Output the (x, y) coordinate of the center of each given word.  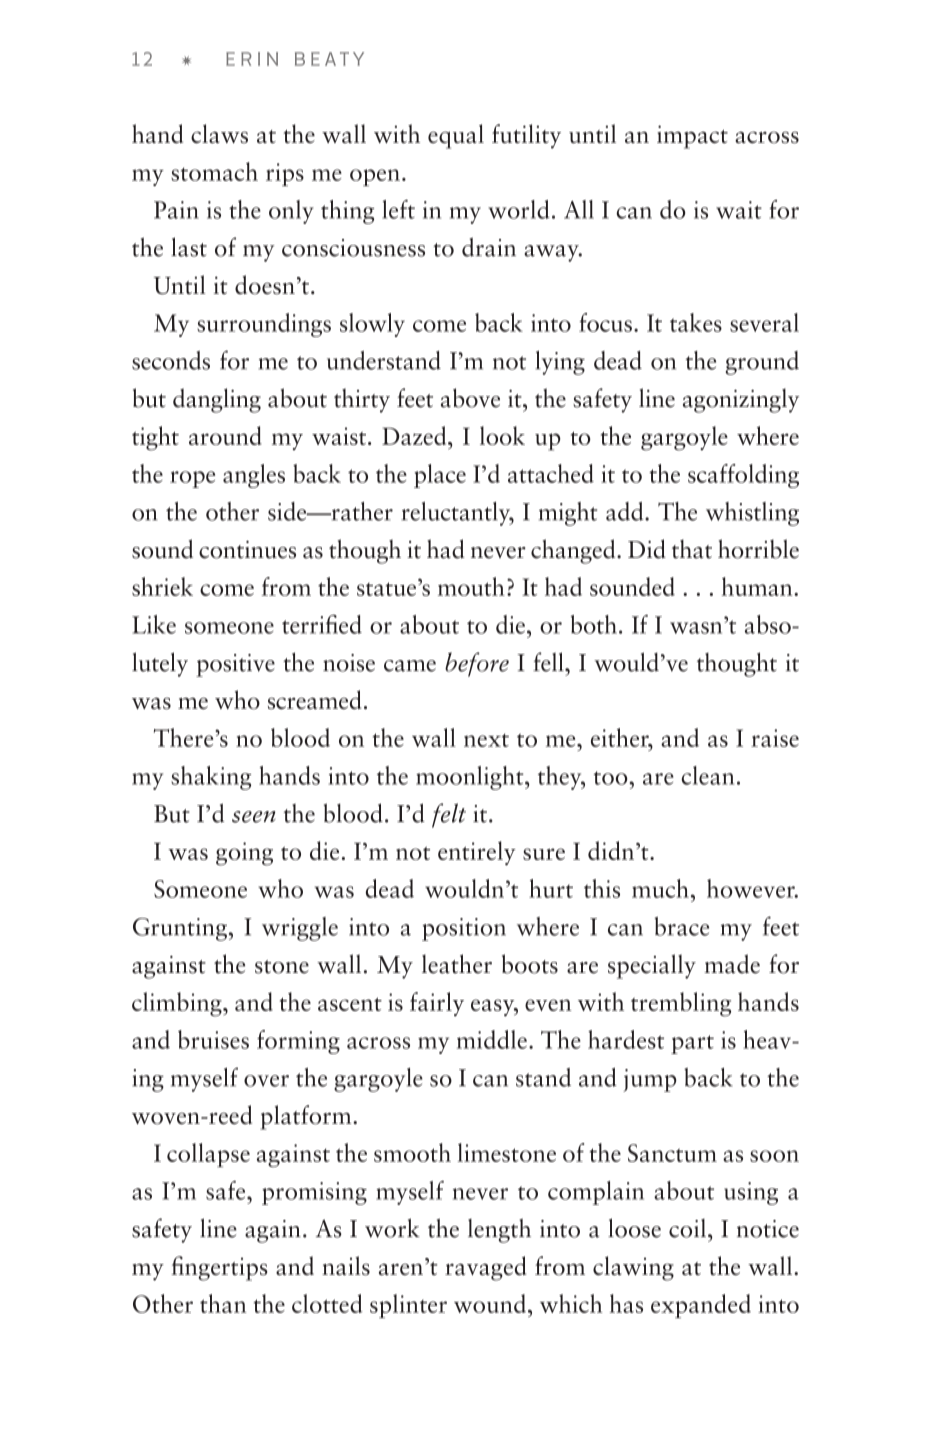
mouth (471, 586)
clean (707, 775)
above (470, 398)
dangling (217, 400)
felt (449, 815)
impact (692, 137)
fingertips (219, 1268)
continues (247, 550)
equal (456, 136)
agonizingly (741, 400)
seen (254, 817)
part (692, 1044)
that (692, 549)
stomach (214, 171)
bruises (213, 1039)
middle (492, 1039)
